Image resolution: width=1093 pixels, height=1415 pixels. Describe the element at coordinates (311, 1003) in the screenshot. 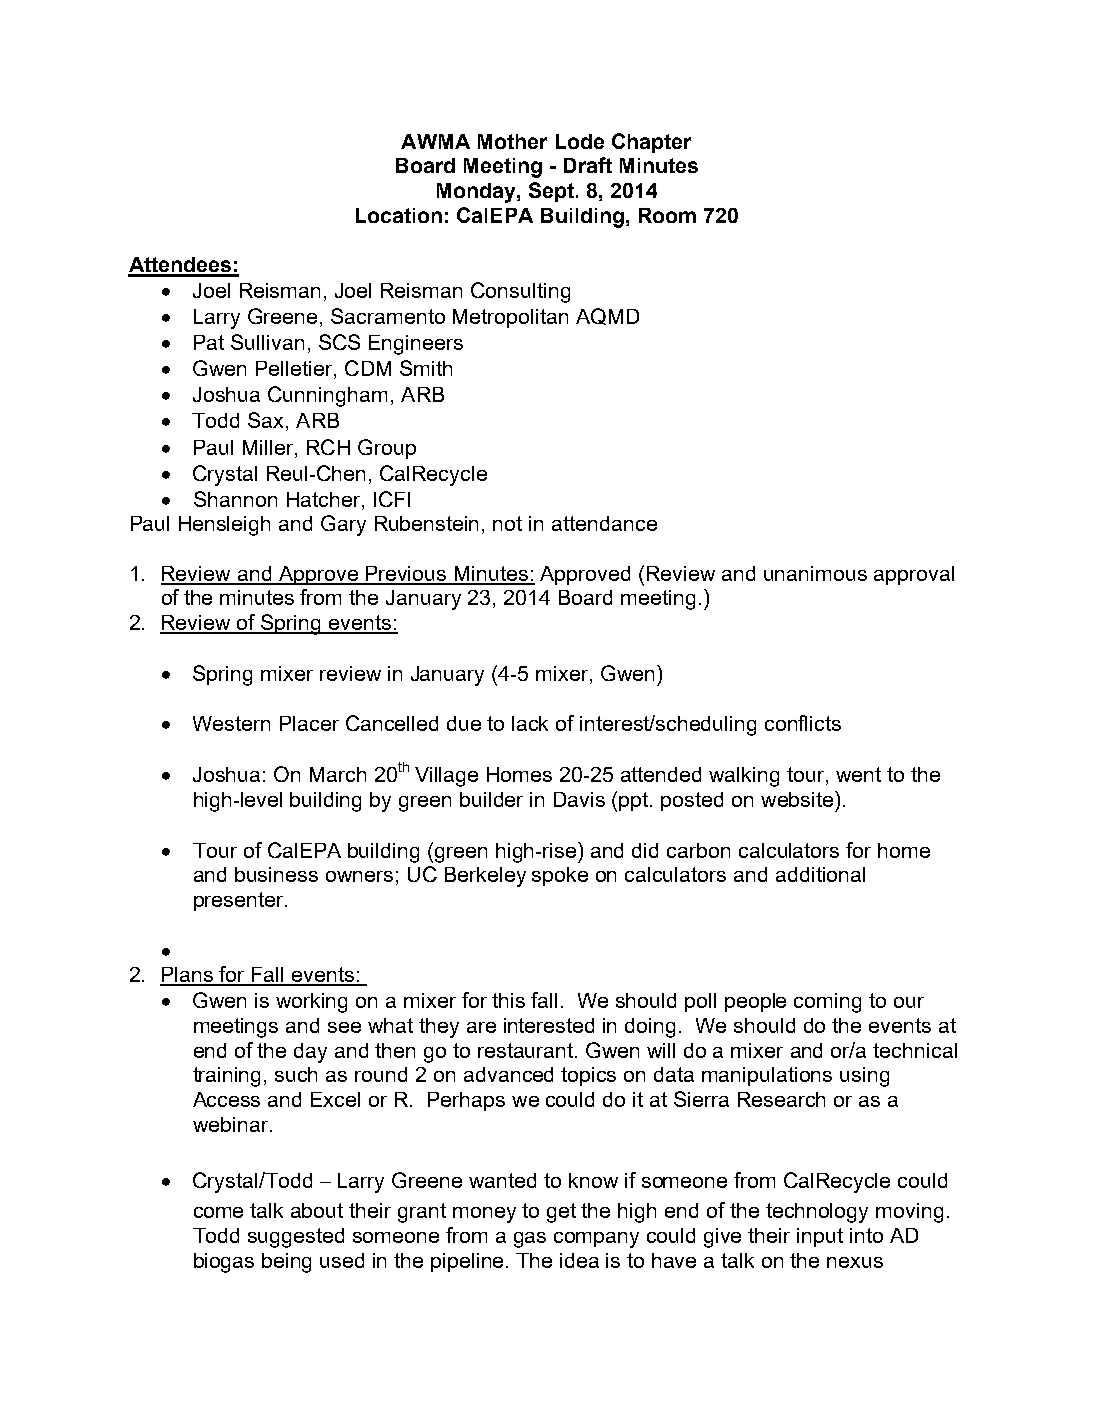

I see `working` at that location.
